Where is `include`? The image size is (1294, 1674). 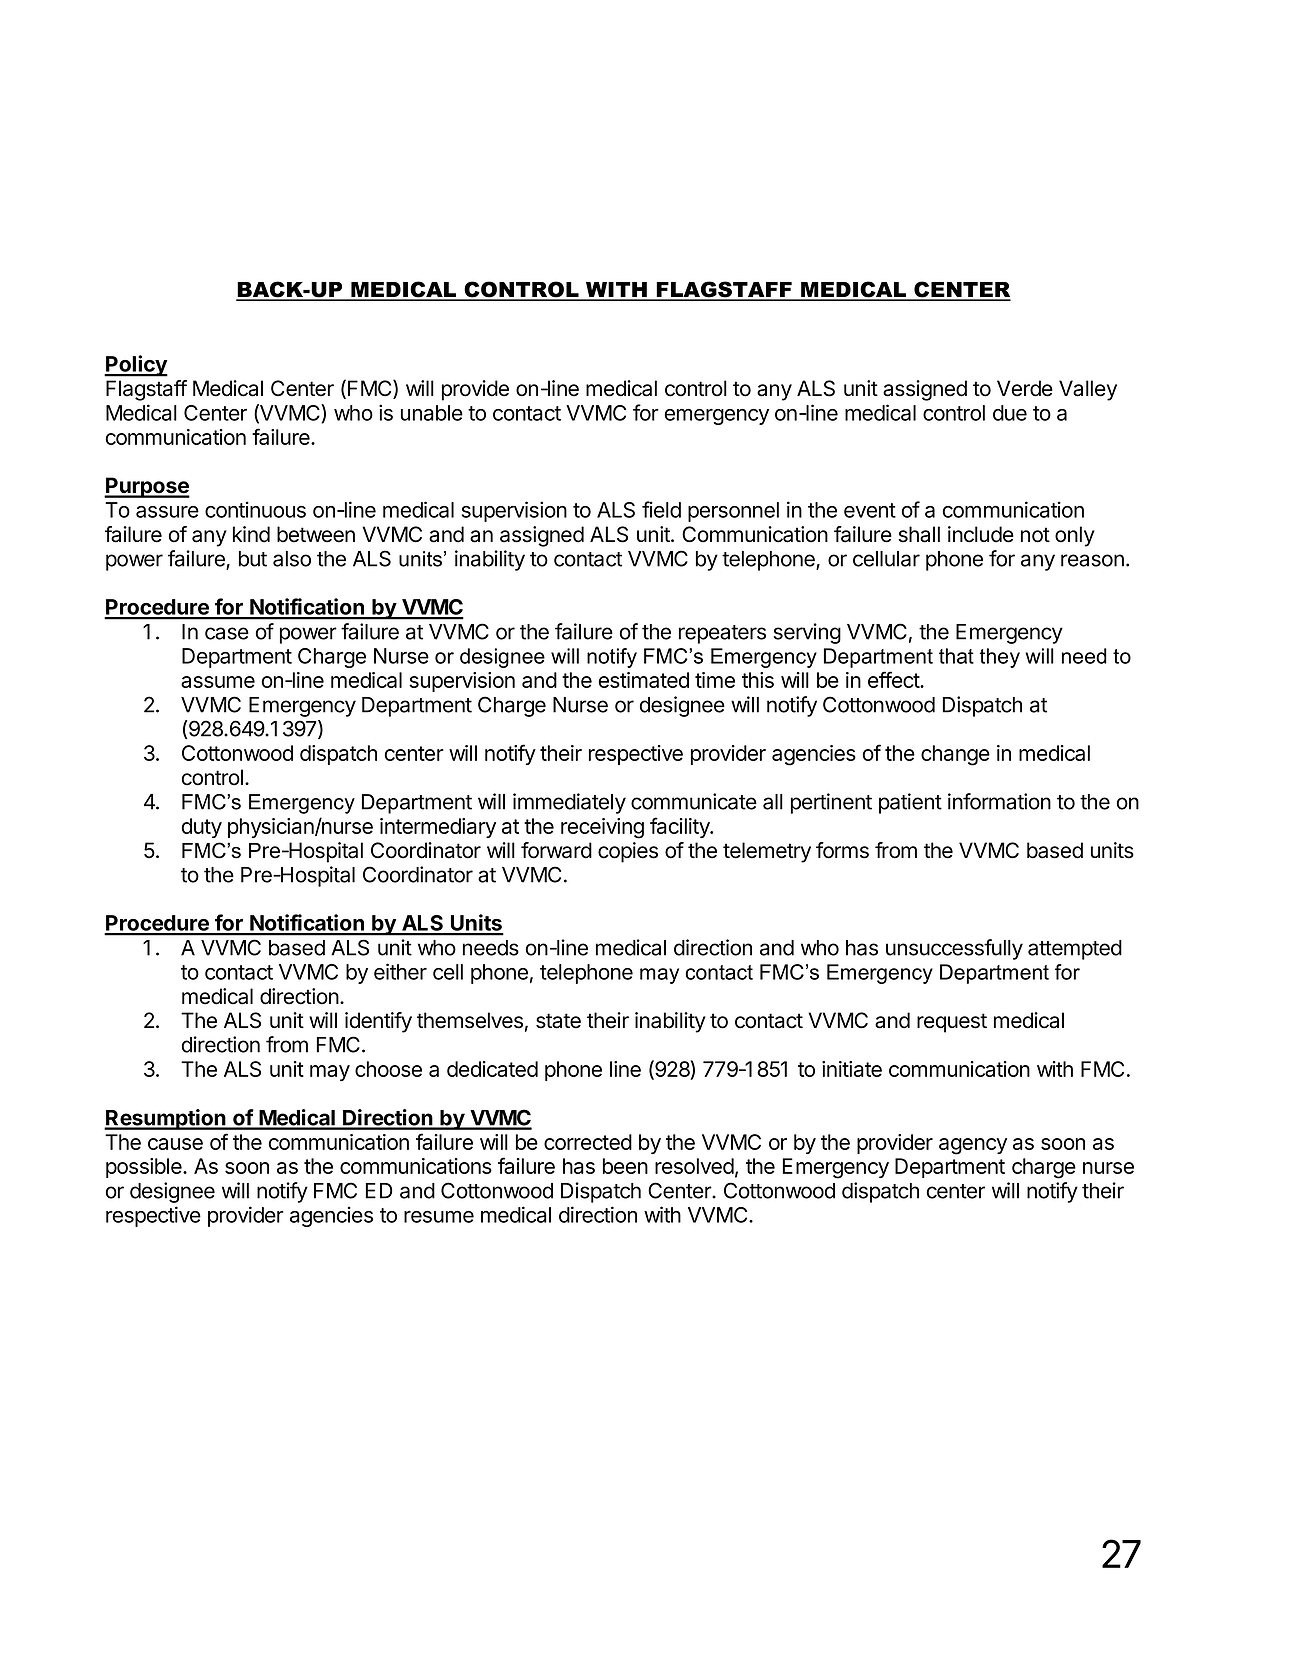 include is located at coordinates (981, 534).
